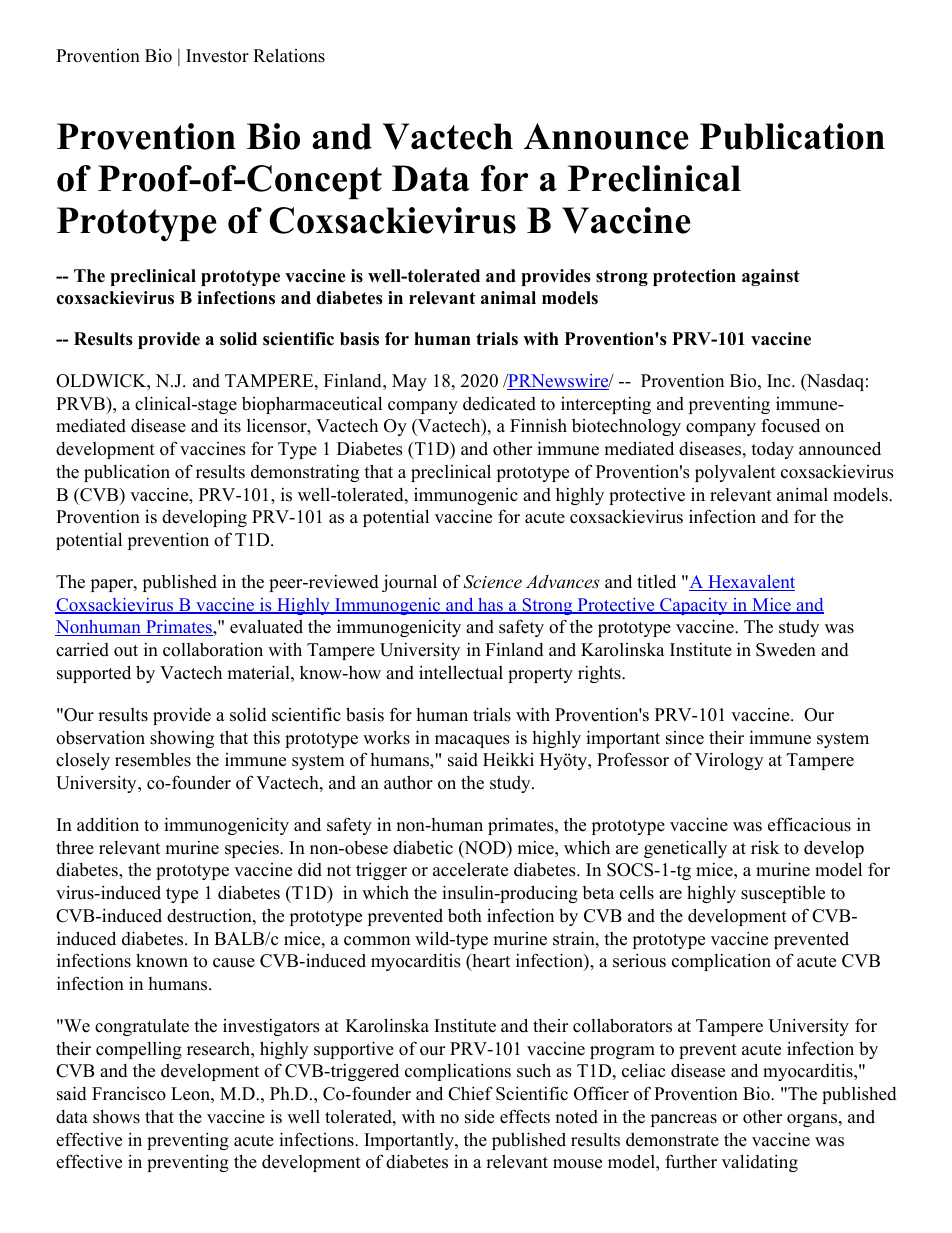 Image resolution: width=952 pixels, height=1233 pixels. Describe the element at coordinates (499, 404) in the screenshot. I see `dedicated` at that location.
